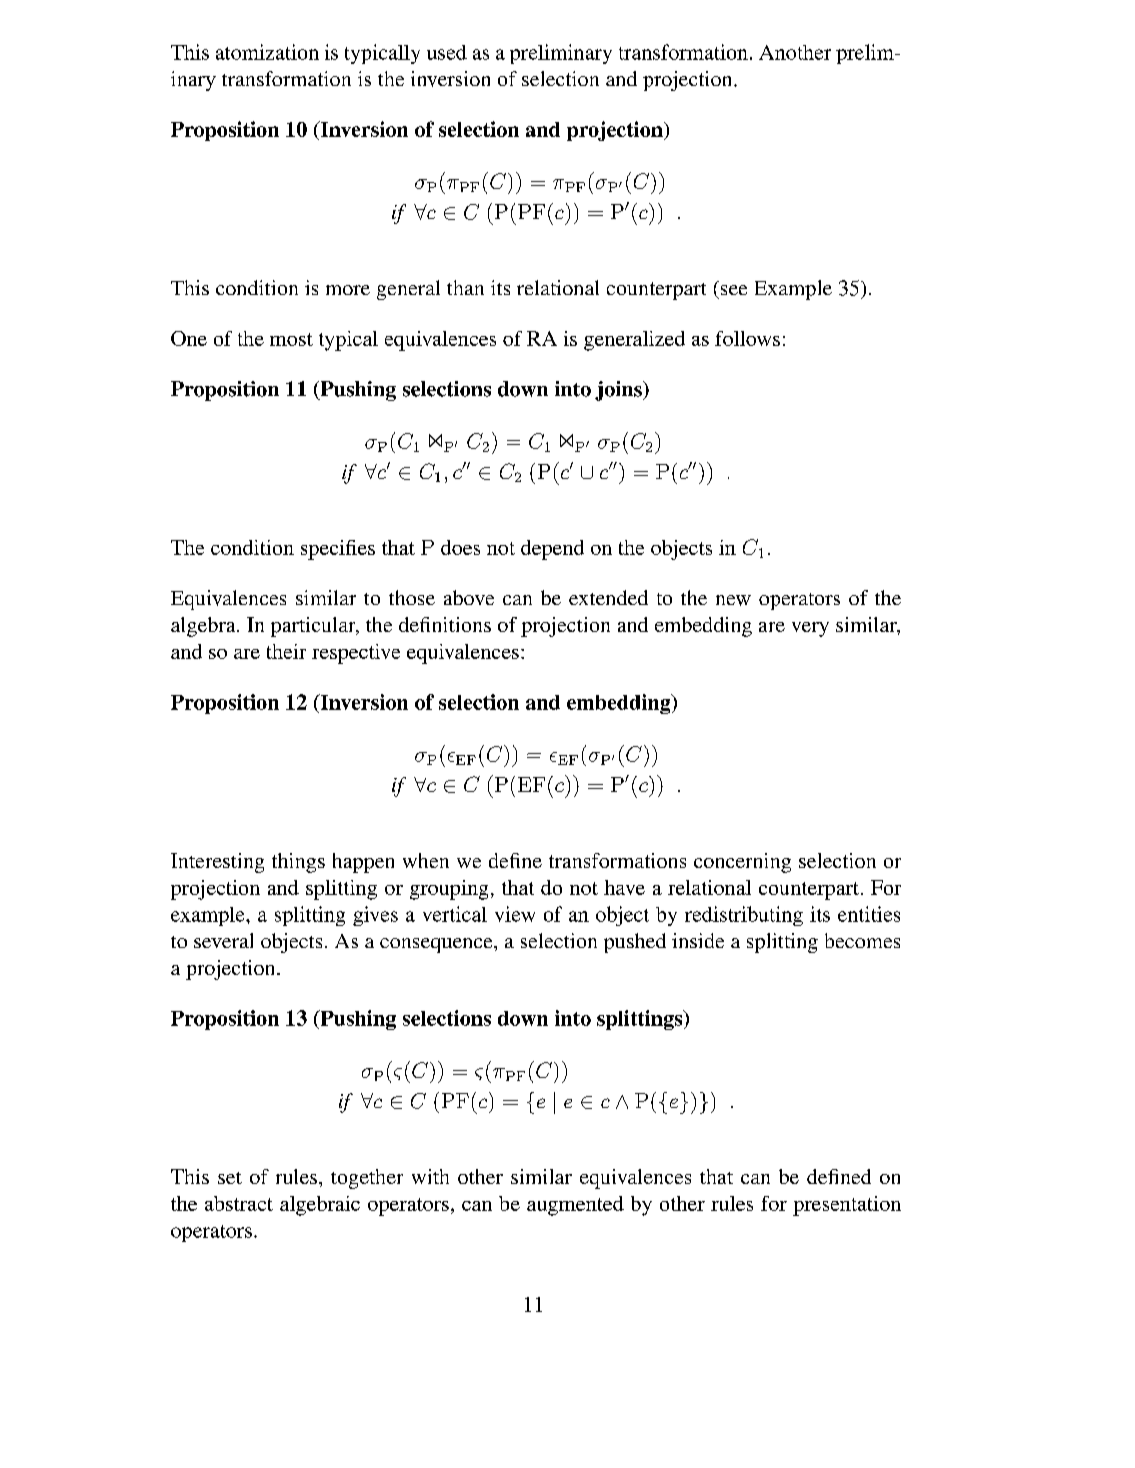 The image size is (1135, 1468). Describe the element at coordinates (291, 339) in the page. I see `most` at that location.
